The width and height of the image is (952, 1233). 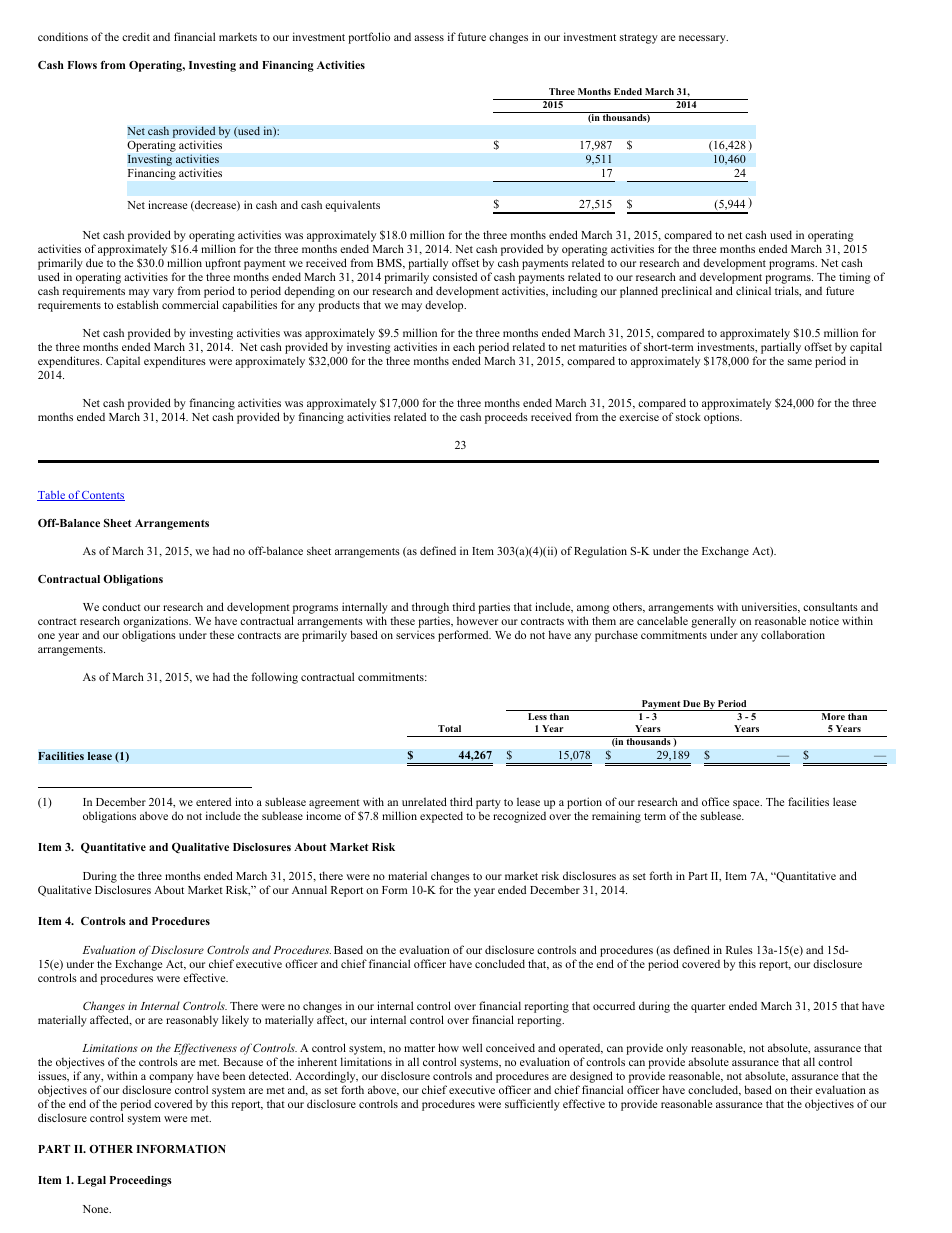 What do you see at coordinates (739, 949) in the image?
I see `Rules` at bounding box center [739, 949].
